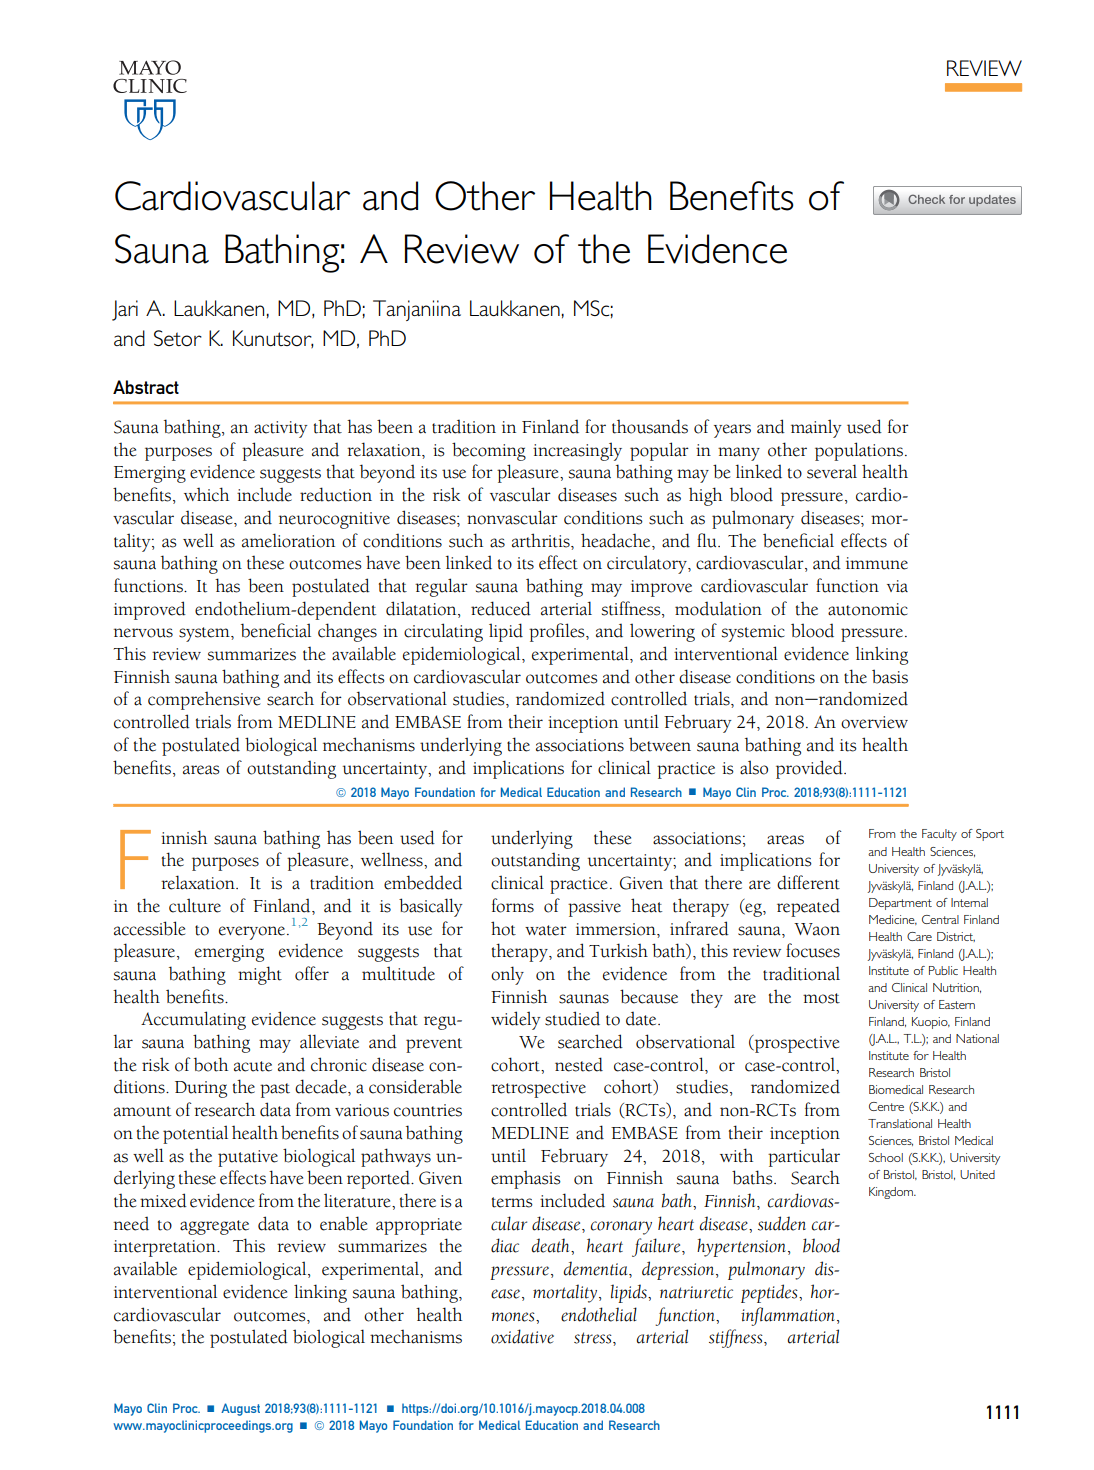 This page has width=1094, height=1470. Describe the element at coordinates (868, 609) in the page. I see `autonomic` at that location.
